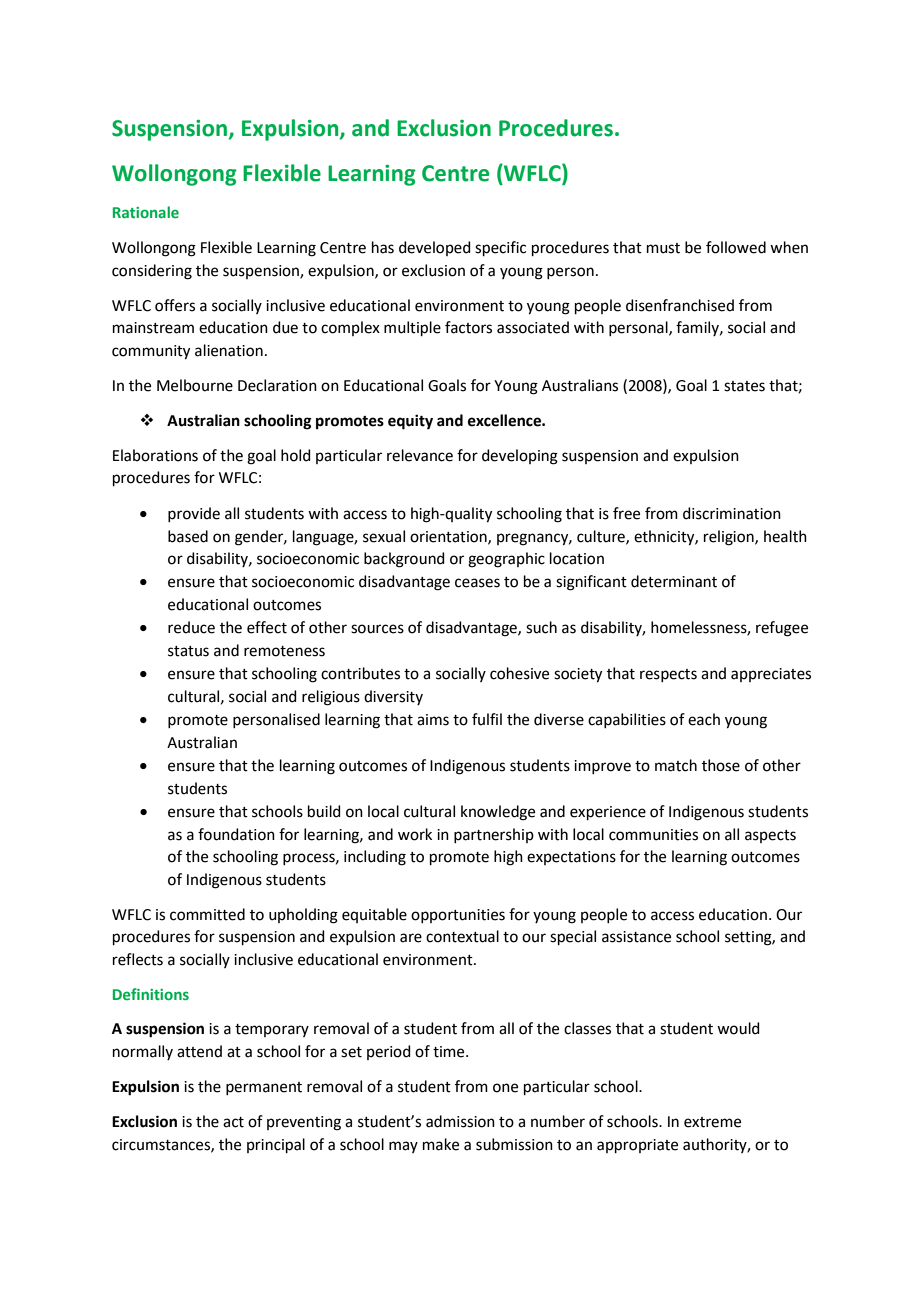 Image resolution: width=924 pixels, height=1308 pixels. I want to click on opportunities, so click(458, 916).
